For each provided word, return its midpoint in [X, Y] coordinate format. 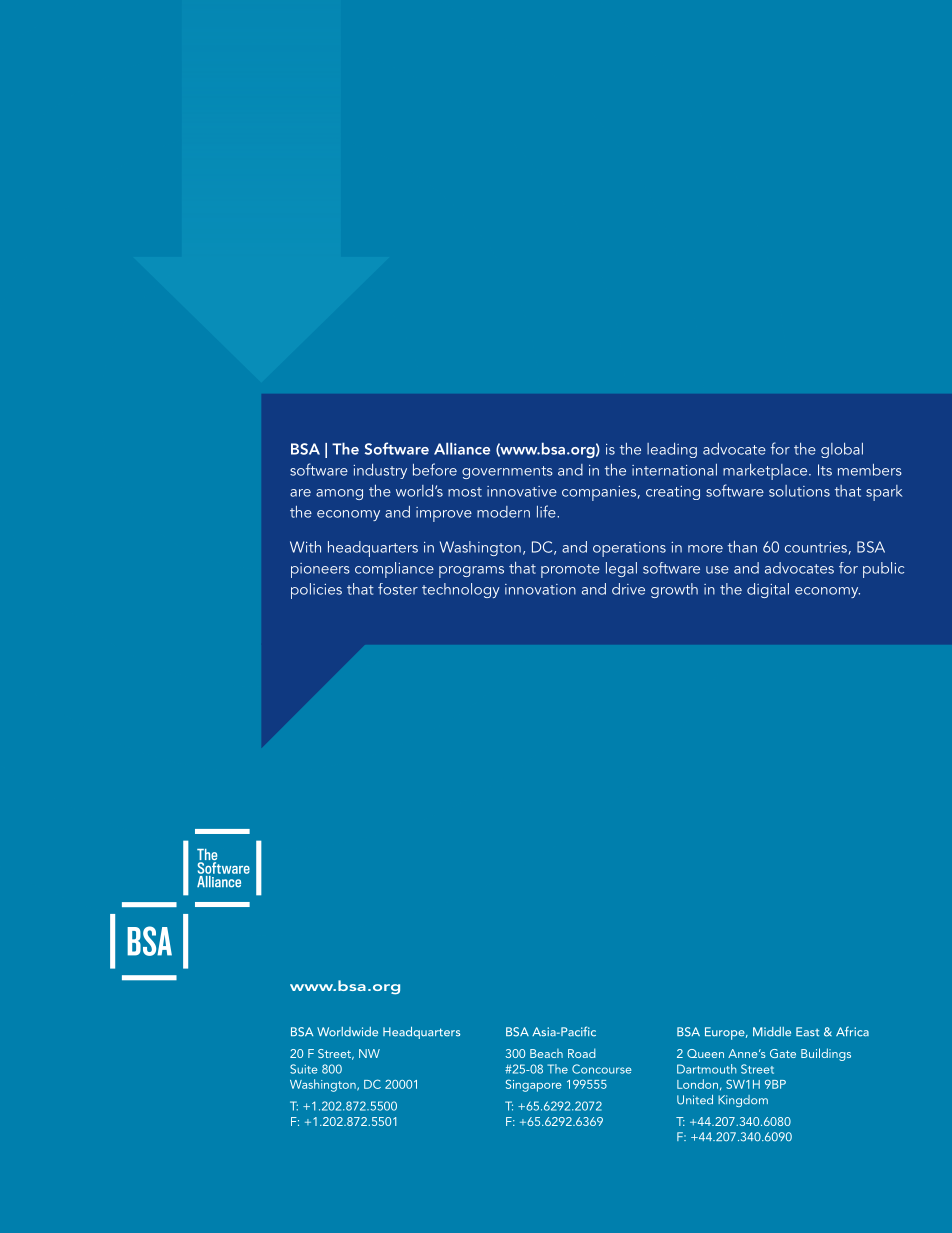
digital [768, 590]
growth [674, 590]
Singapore [534, 1085]
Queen [705, 1053]
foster [398, 589]
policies [316, 591]
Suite [304, 1069]
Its [825, 470]
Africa [852, 1031]
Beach [546, 1053]
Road [581, 1053]
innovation [540, 589]
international [674, 470]
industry [380, 471]
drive [628, 589]
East [807, 1032]
